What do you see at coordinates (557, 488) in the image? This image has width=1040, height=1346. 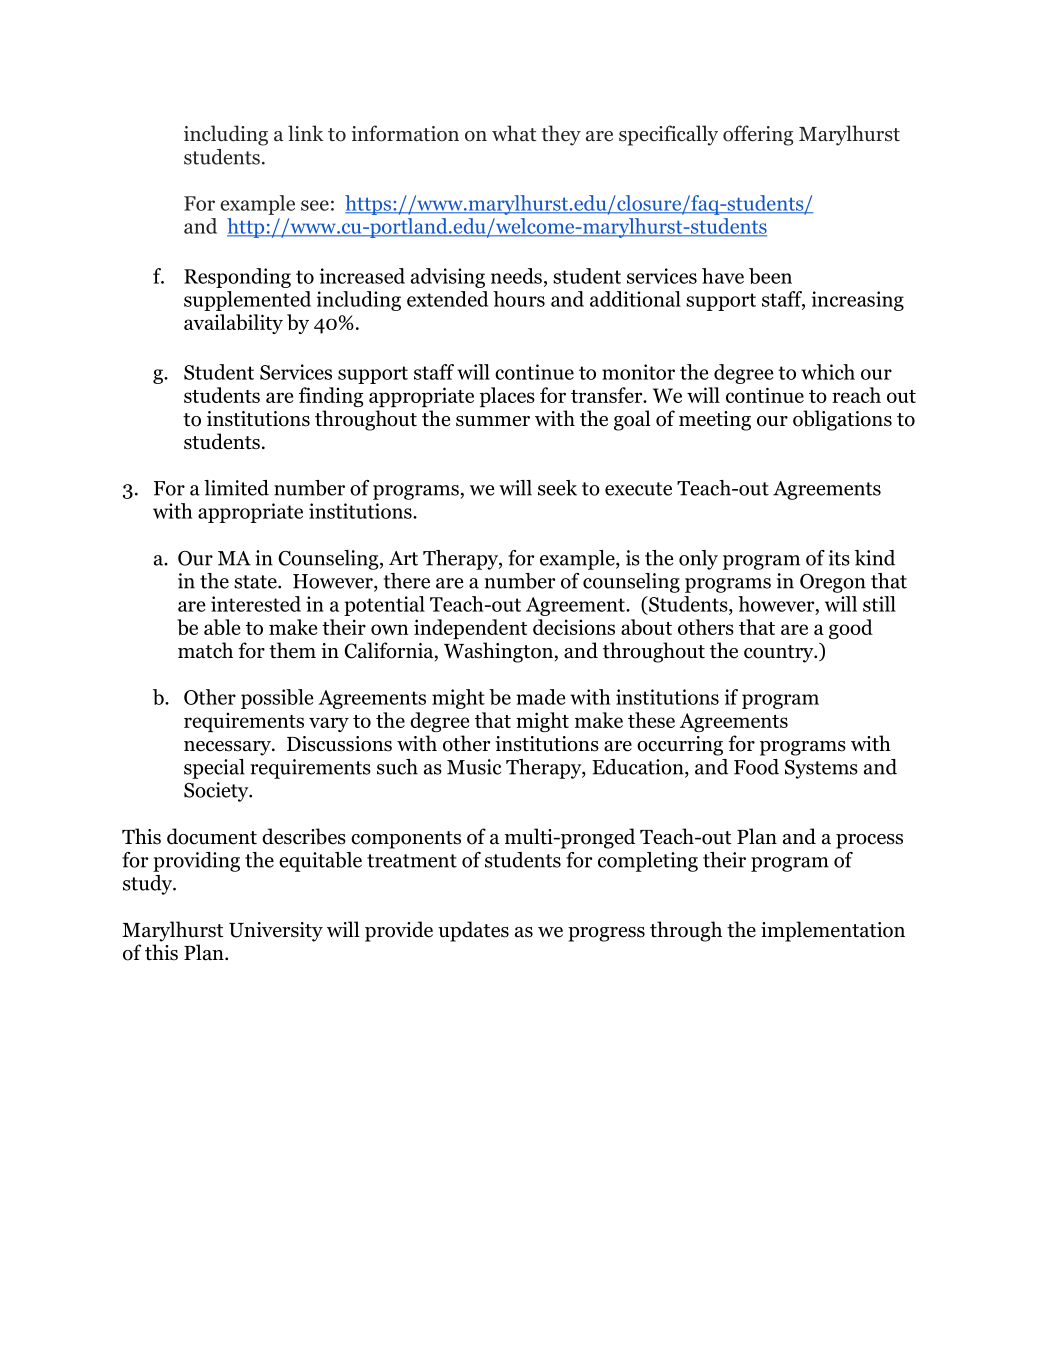 I see `seek` at bounding box center [557, 488].
